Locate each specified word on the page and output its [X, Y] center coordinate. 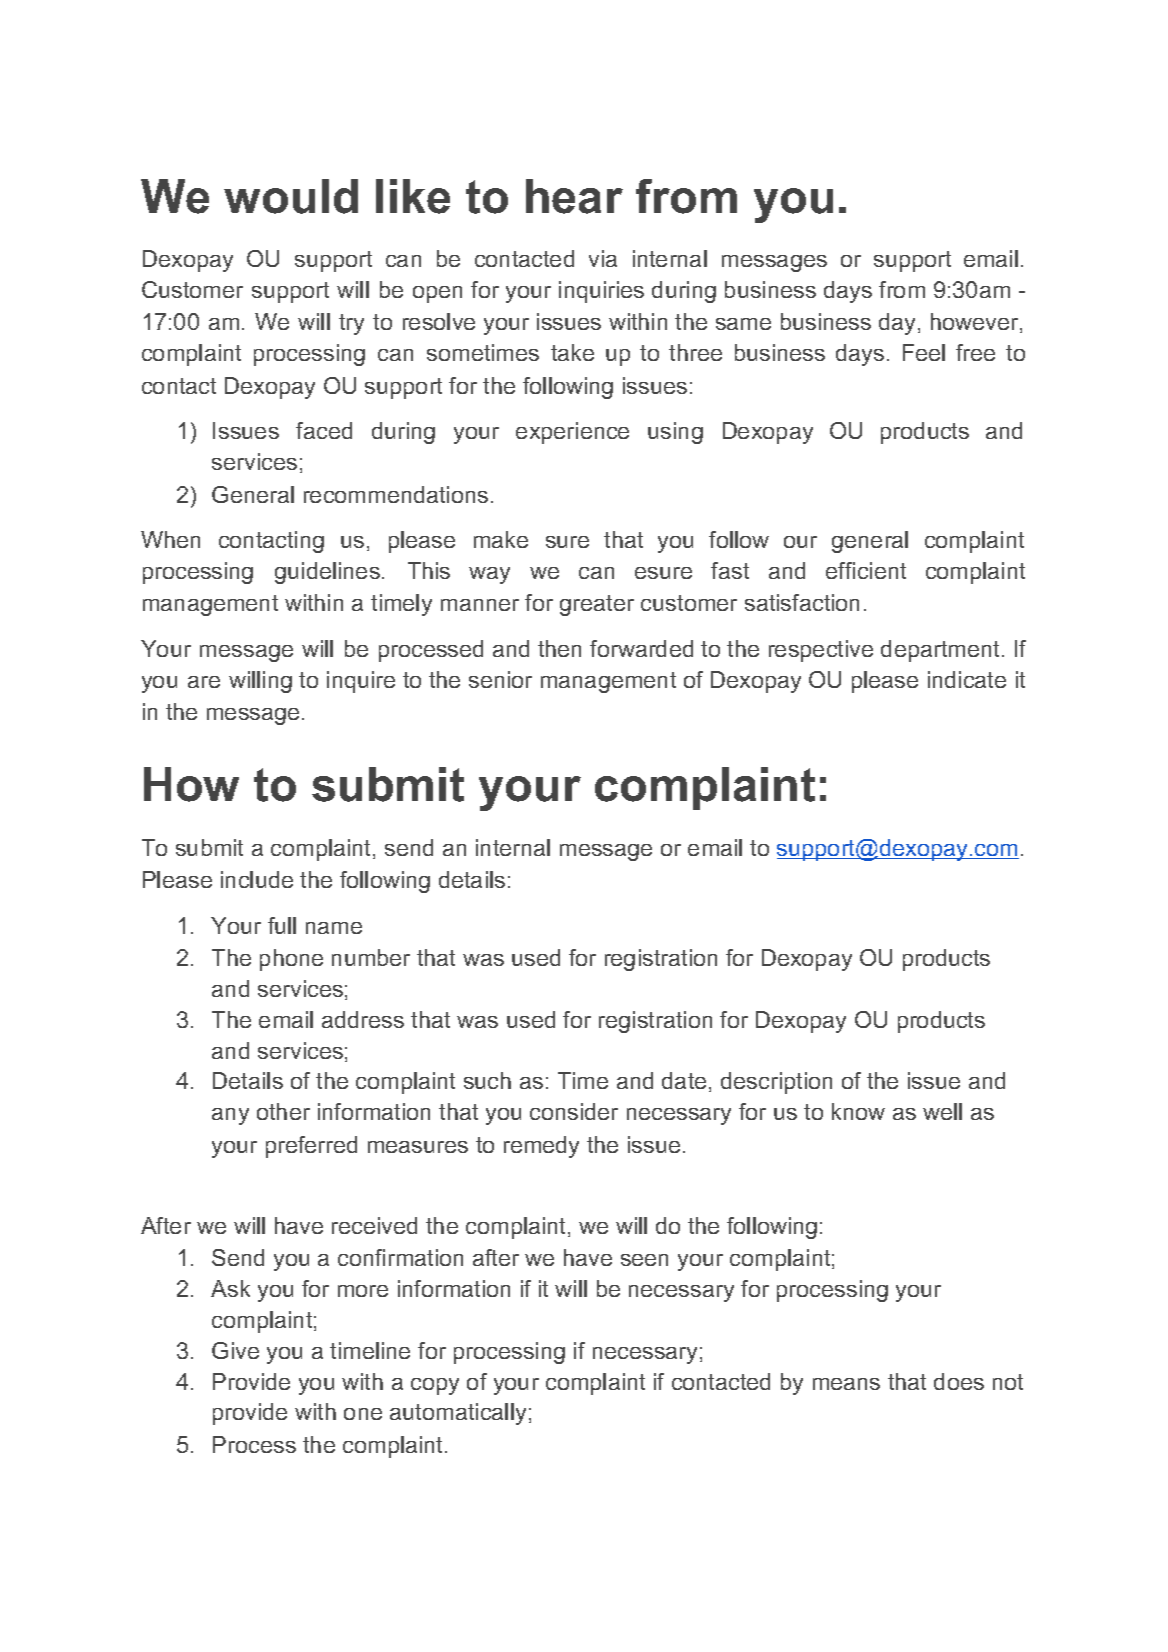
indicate [967, 679]
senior [500, 679]
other [283, 1111]
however [976, 323]
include [257, 879]
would [291, 196]
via [603, 258]
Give [235, 1350]
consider [574, 1111]
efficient [866, 570]
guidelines [327, 573]
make [501, 539]
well [942, 1111]
